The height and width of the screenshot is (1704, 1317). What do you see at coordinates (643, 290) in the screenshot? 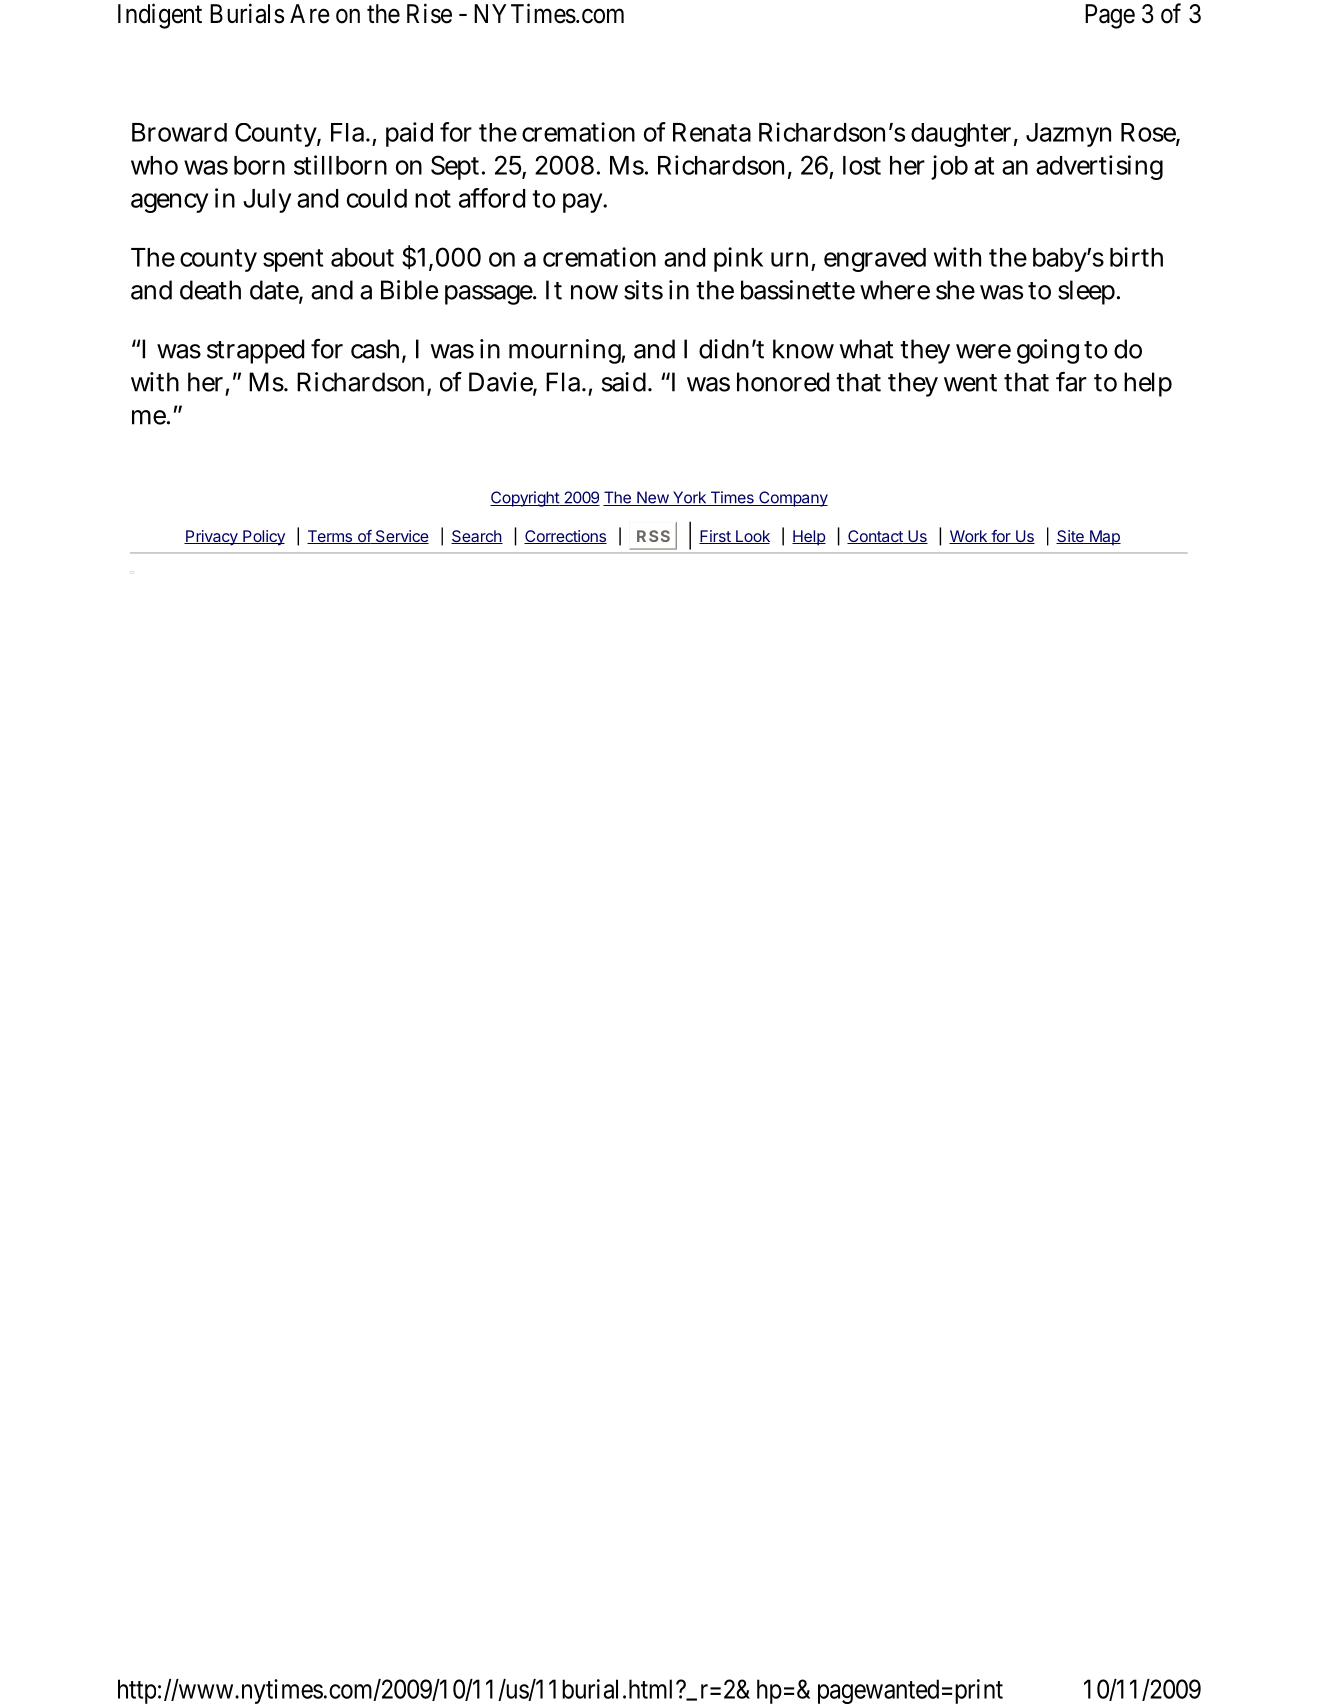
I see `sits` at bounding box center [643, 290].
